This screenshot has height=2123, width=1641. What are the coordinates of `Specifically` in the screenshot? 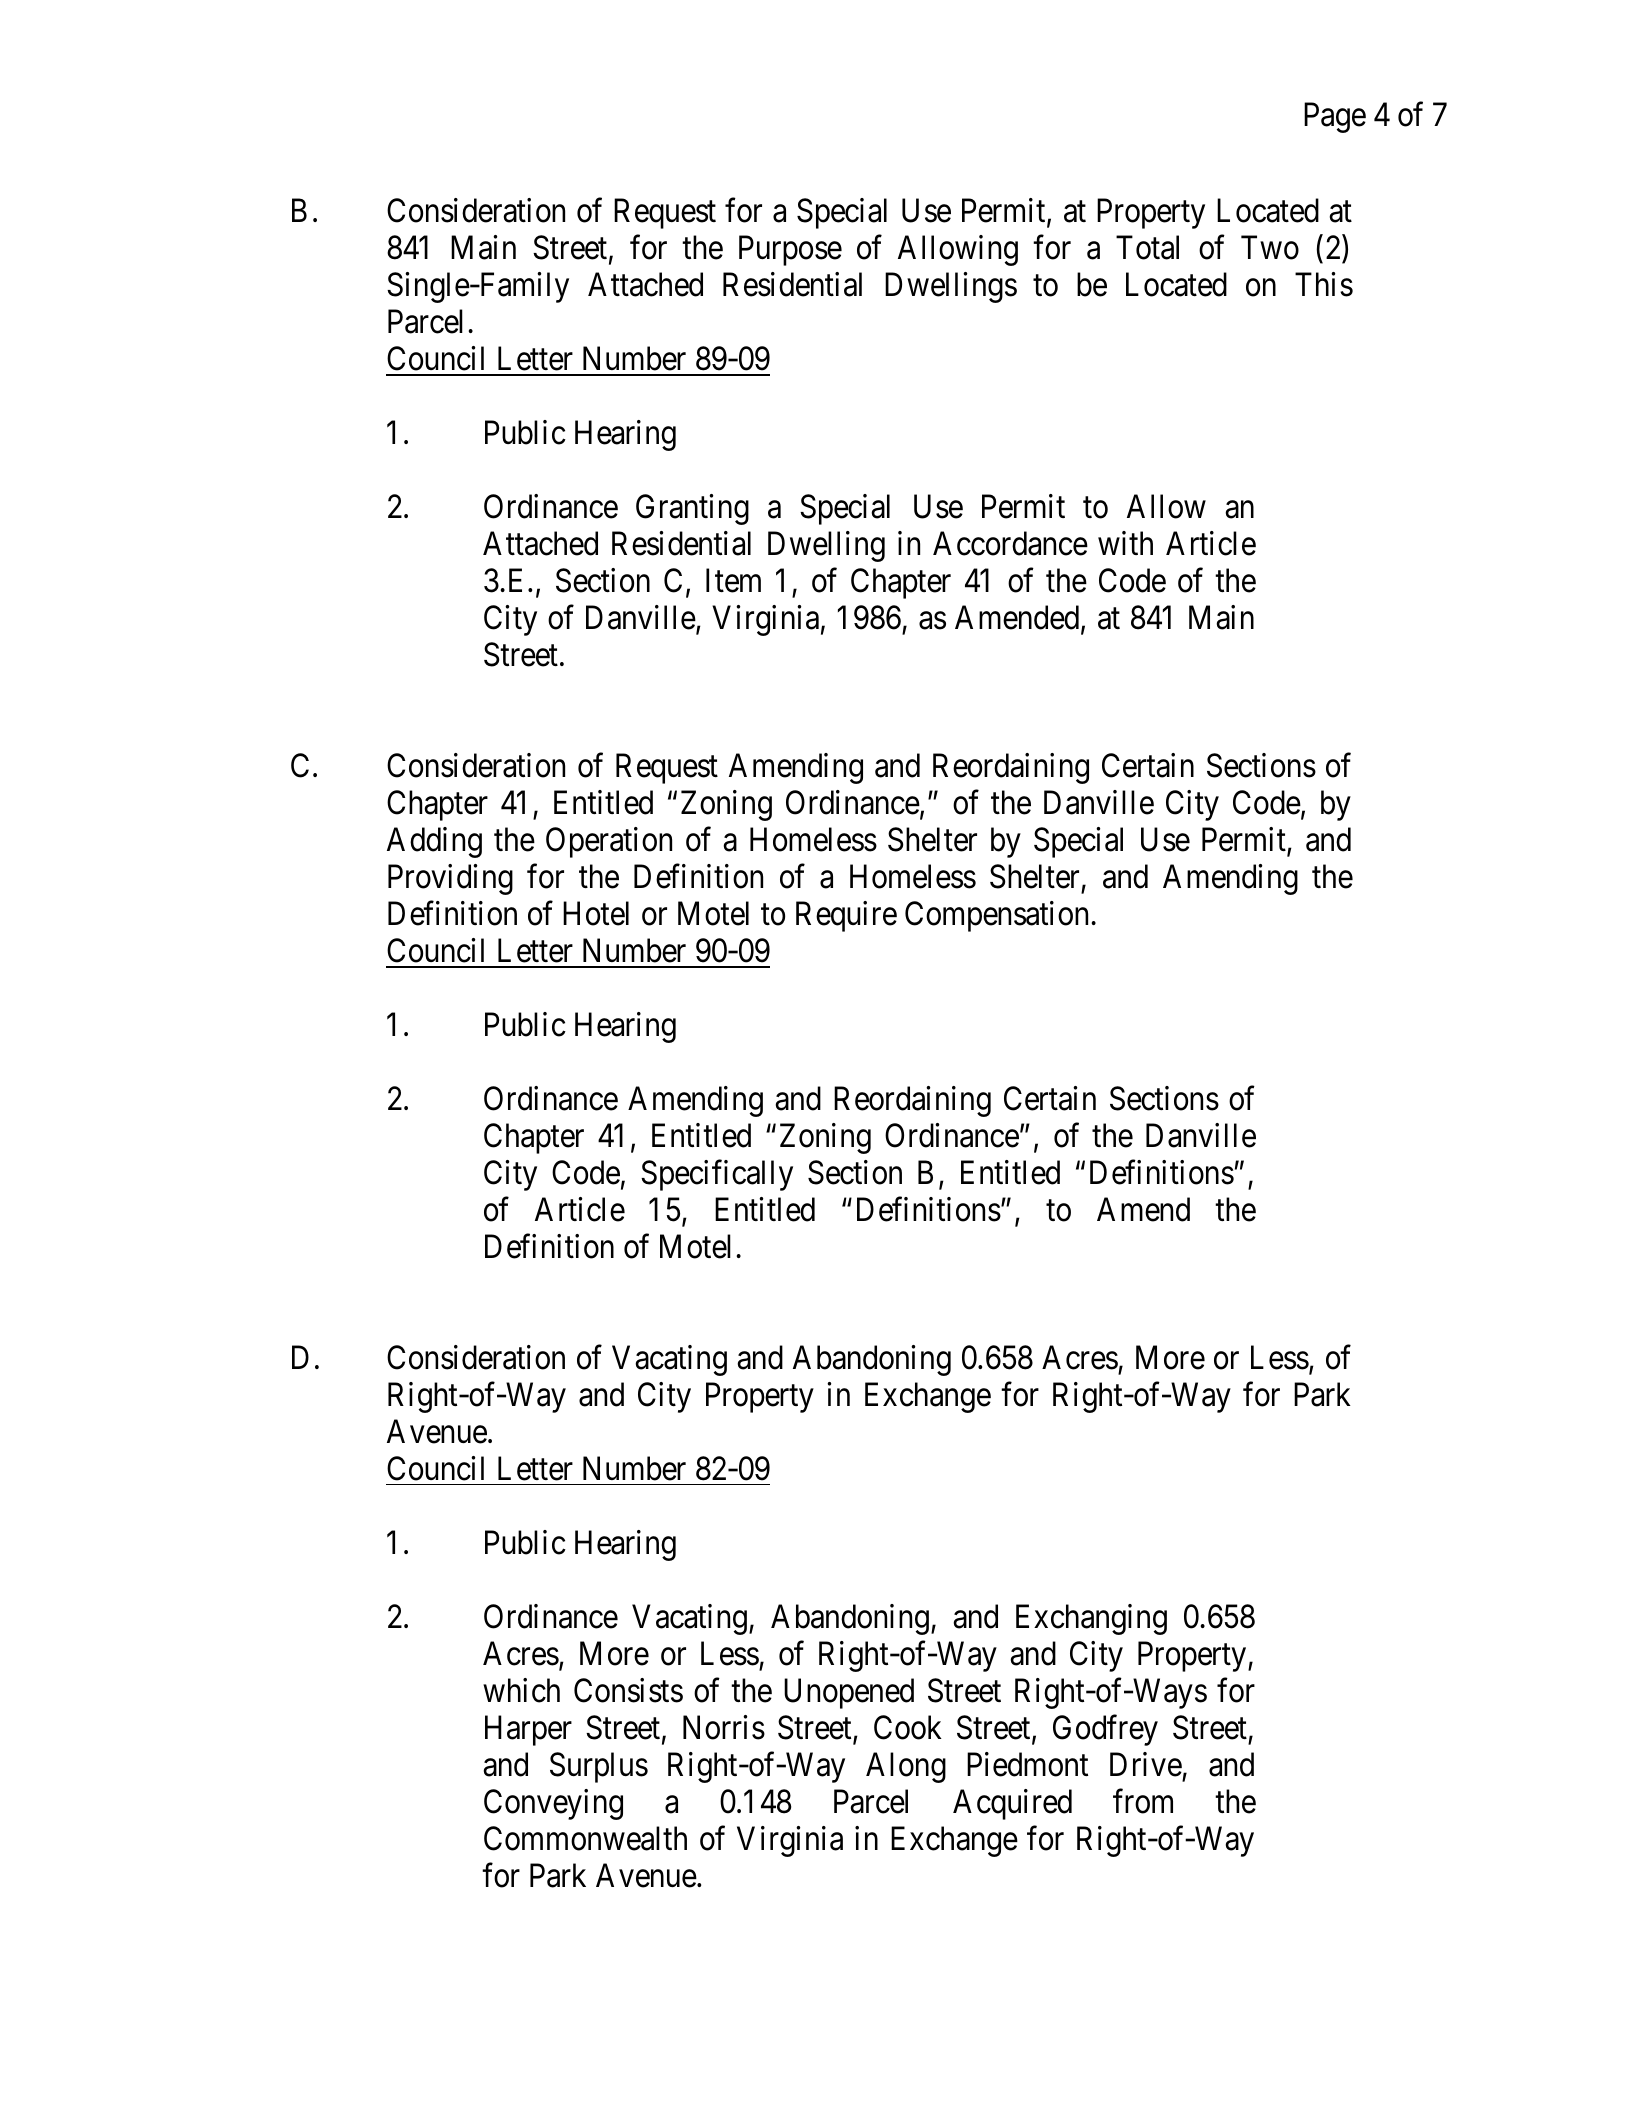 It's located at (717, 1175).
